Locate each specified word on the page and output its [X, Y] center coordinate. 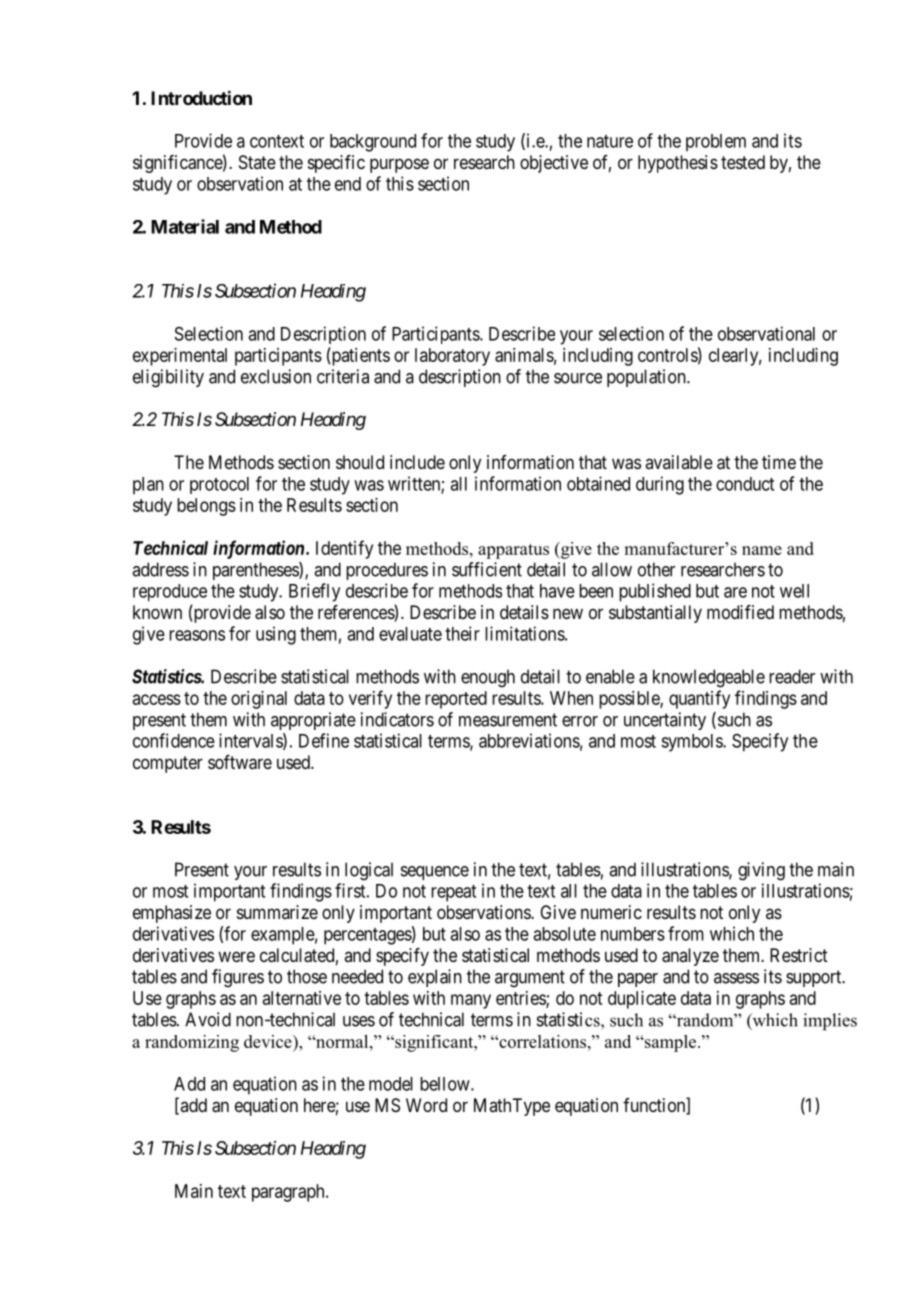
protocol [219, 485]
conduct [745, 484]
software [240, 762]
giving [761, 871]
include [417, 462]
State [257, 162]
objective [554, 164]
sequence [435, 873]
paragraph [289, 1193]
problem [716, 143]
